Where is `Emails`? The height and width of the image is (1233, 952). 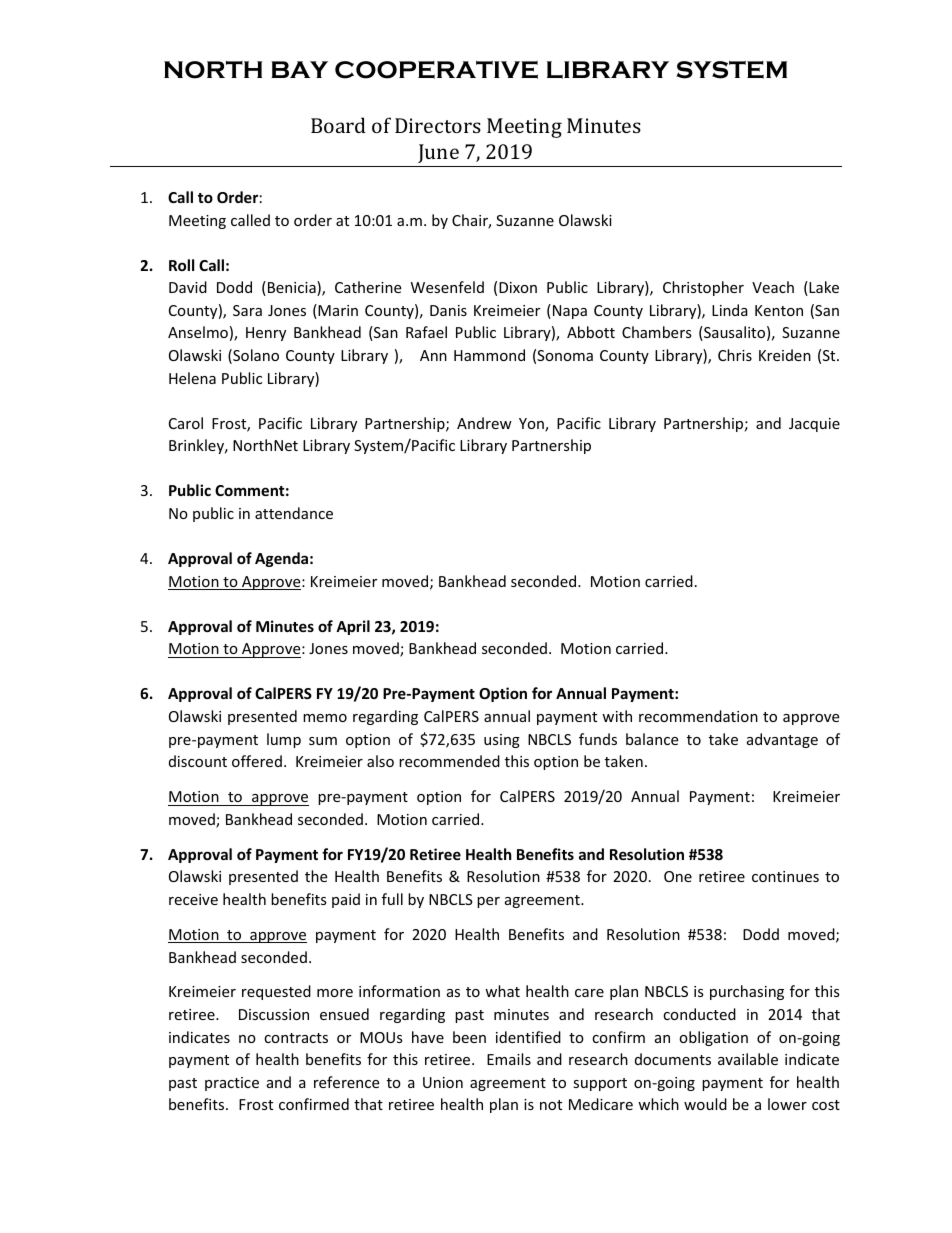 Emails is located at coordinates (509, 1059).
